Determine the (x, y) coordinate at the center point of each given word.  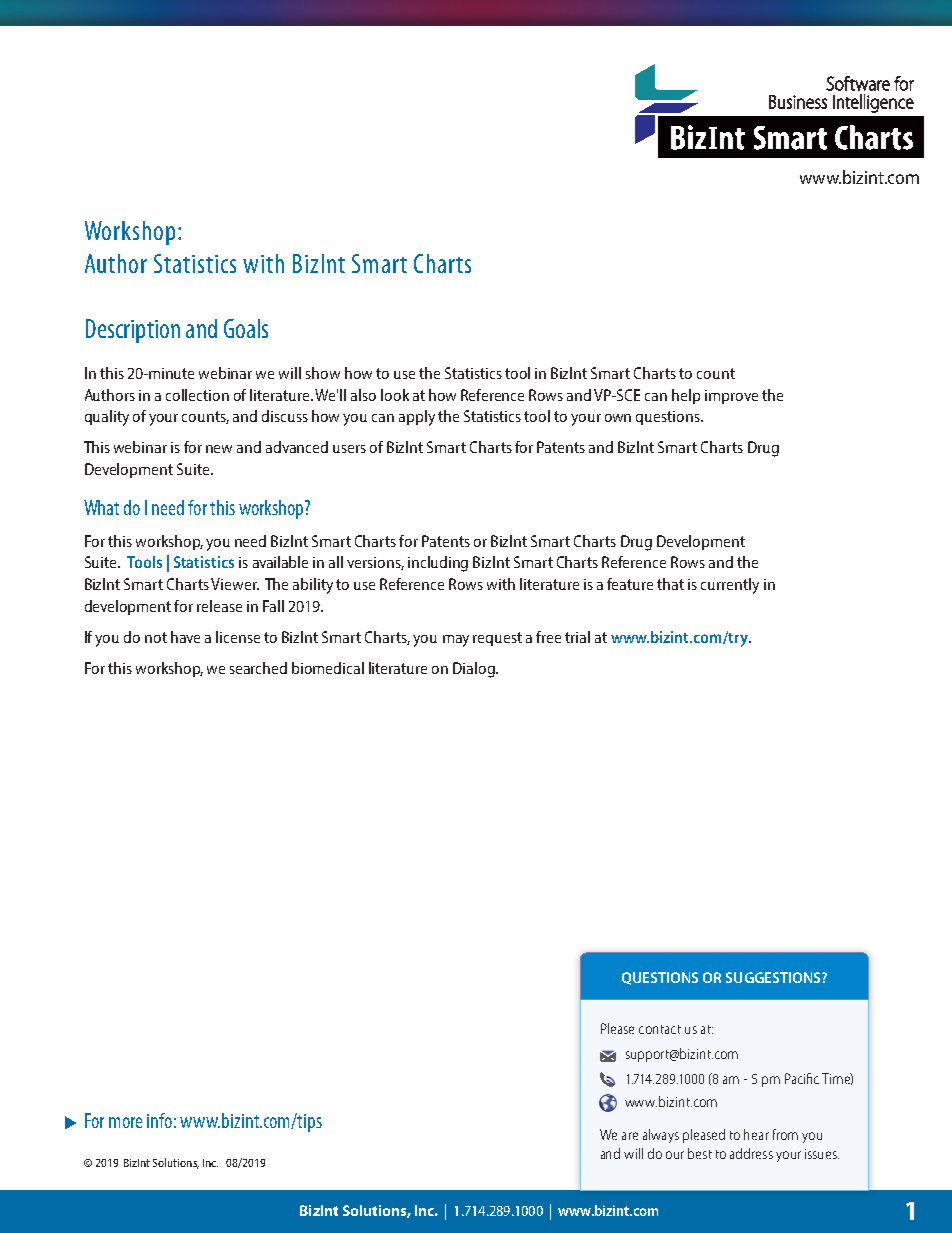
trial (577, 637)
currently (730, 586)
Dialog (475, 670)
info (159, 1120)
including (438, 564)
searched (258, 668)
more (125, 1122)
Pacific (802, 1078)
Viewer (235, 584)
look (395, 395)
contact (660, 1029)
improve (731, 397)
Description (133, 331)
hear (756, 1134)
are (630, 1136)
